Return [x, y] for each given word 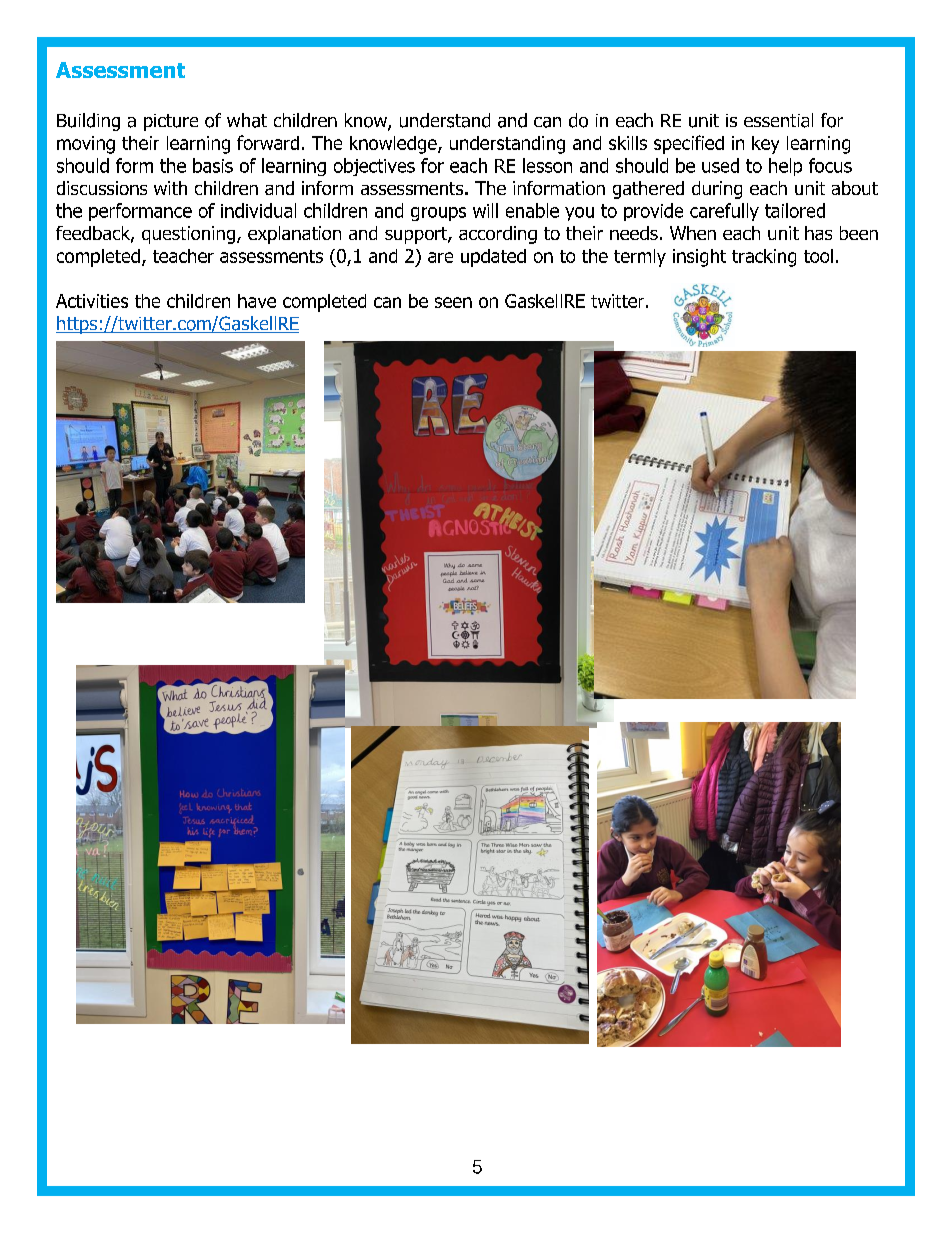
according [498, 235]
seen [453, 302]
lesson [547, 165]
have [257, 301]
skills [628, 143]
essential [778, 120]
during [717, 190]
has [818, 233]
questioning [190, 235]
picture [171, 122]
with [170, 188]
